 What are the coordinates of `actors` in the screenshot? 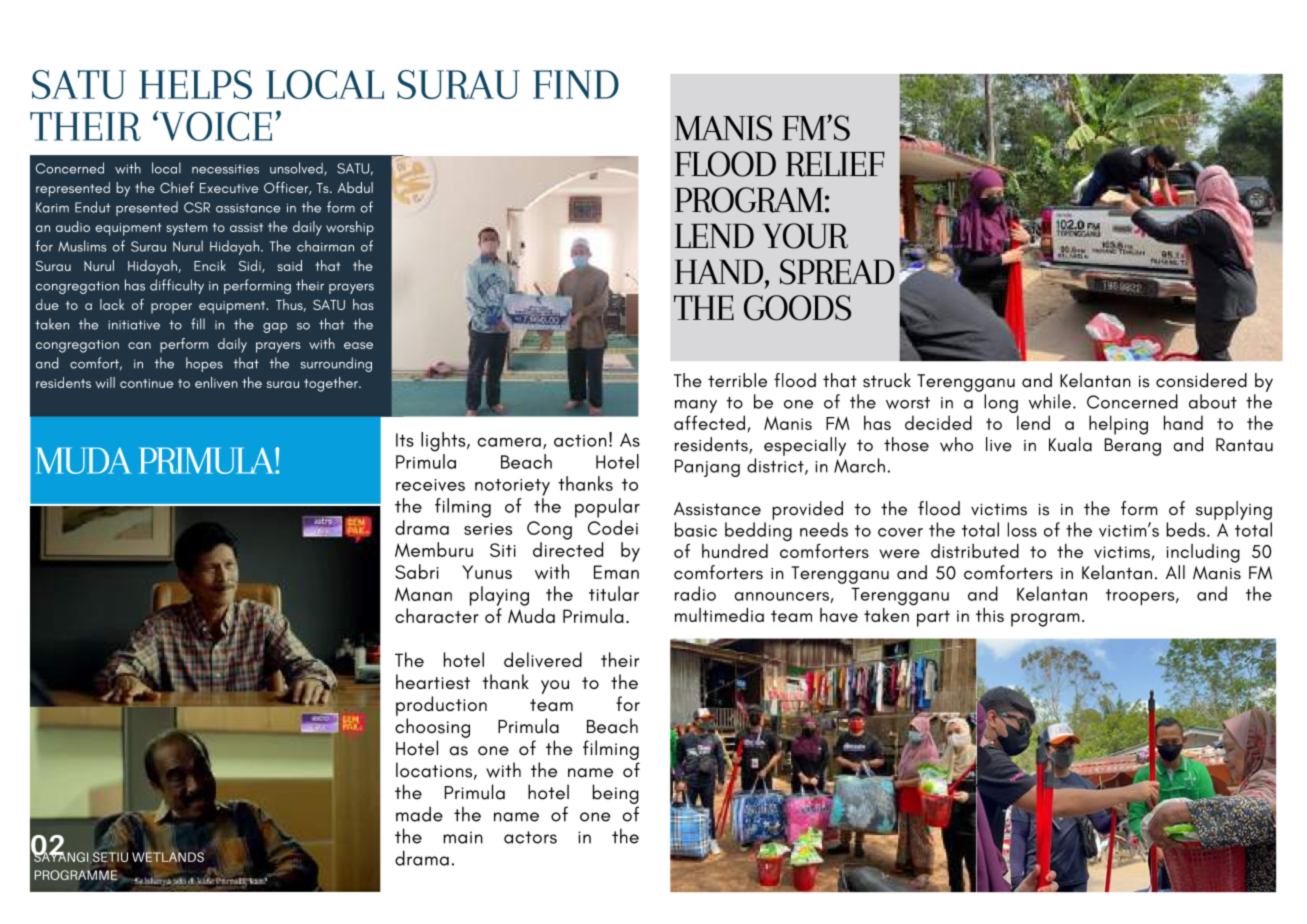 It's located at (530, 837).
